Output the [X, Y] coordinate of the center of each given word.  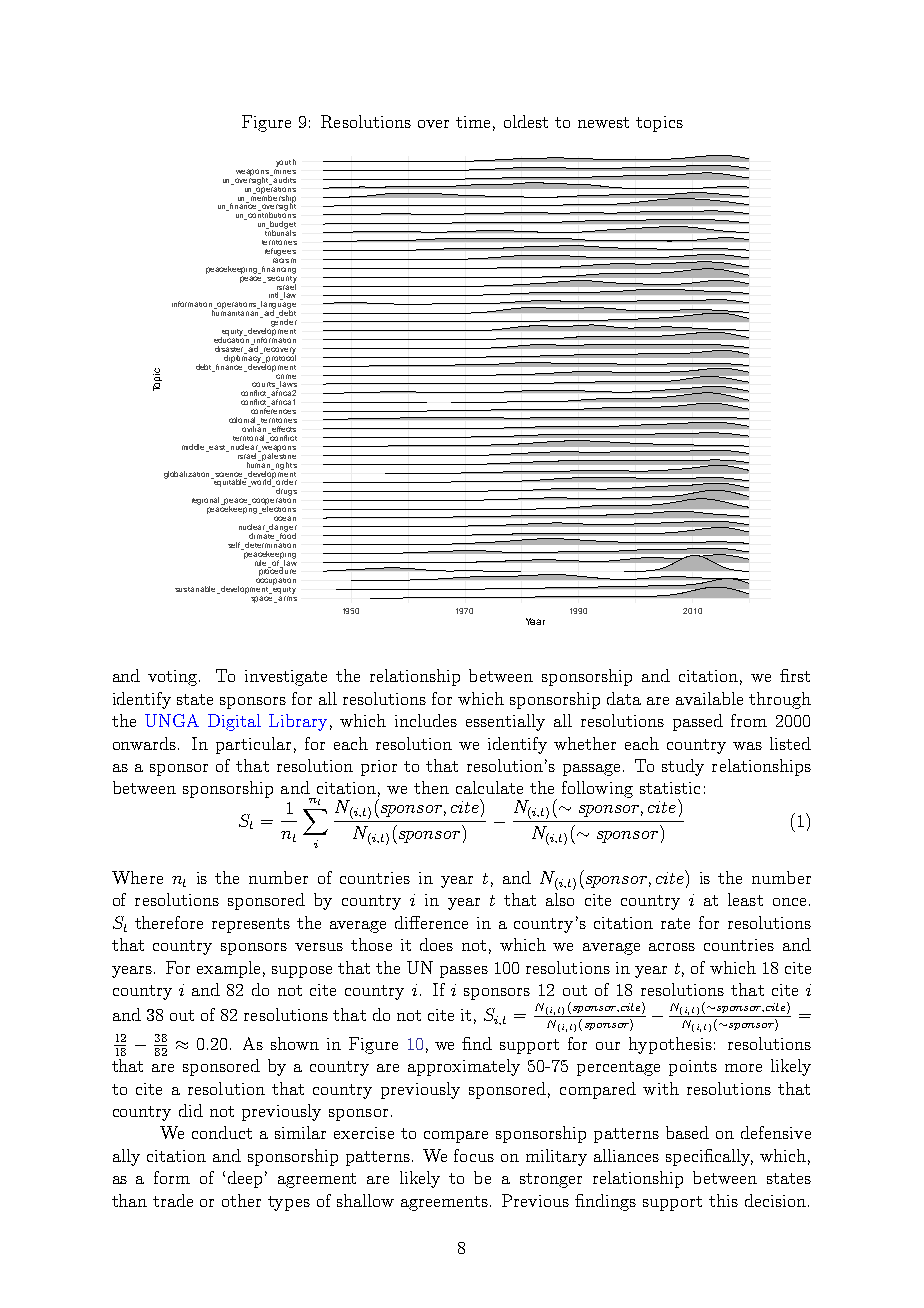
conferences [273, 410]
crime [285, 374]
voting [174, 678]
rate [675, 923]
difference [431, 922]
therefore [169, 922]
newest [603, 122]
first [795, 675]
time [473, 122]
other [241, 1200]
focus [474, 1155]
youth [286, 163]
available [709, 698]
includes [426, 720]
